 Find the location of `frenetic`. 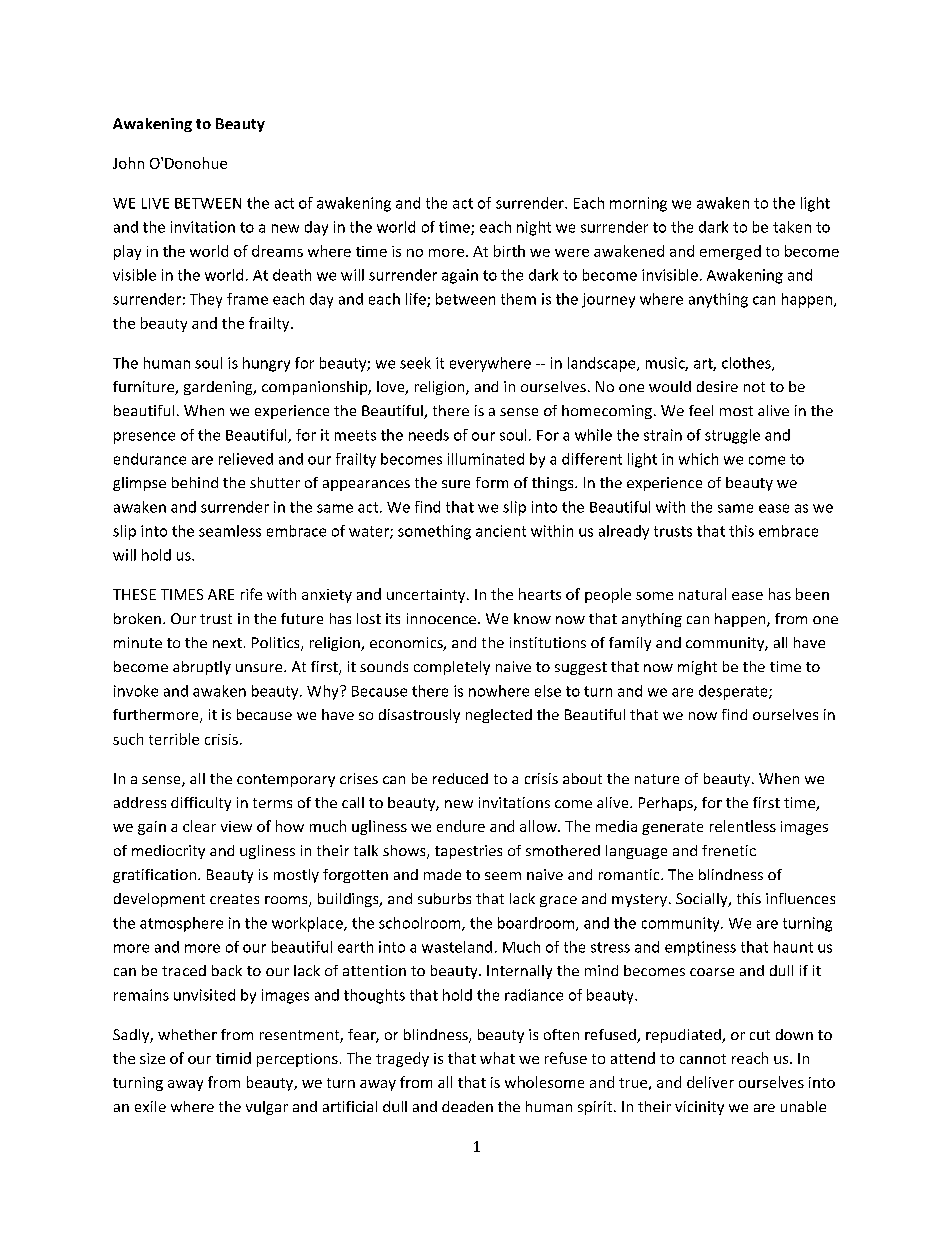

frenetic is located at coordinates (729, 850).
